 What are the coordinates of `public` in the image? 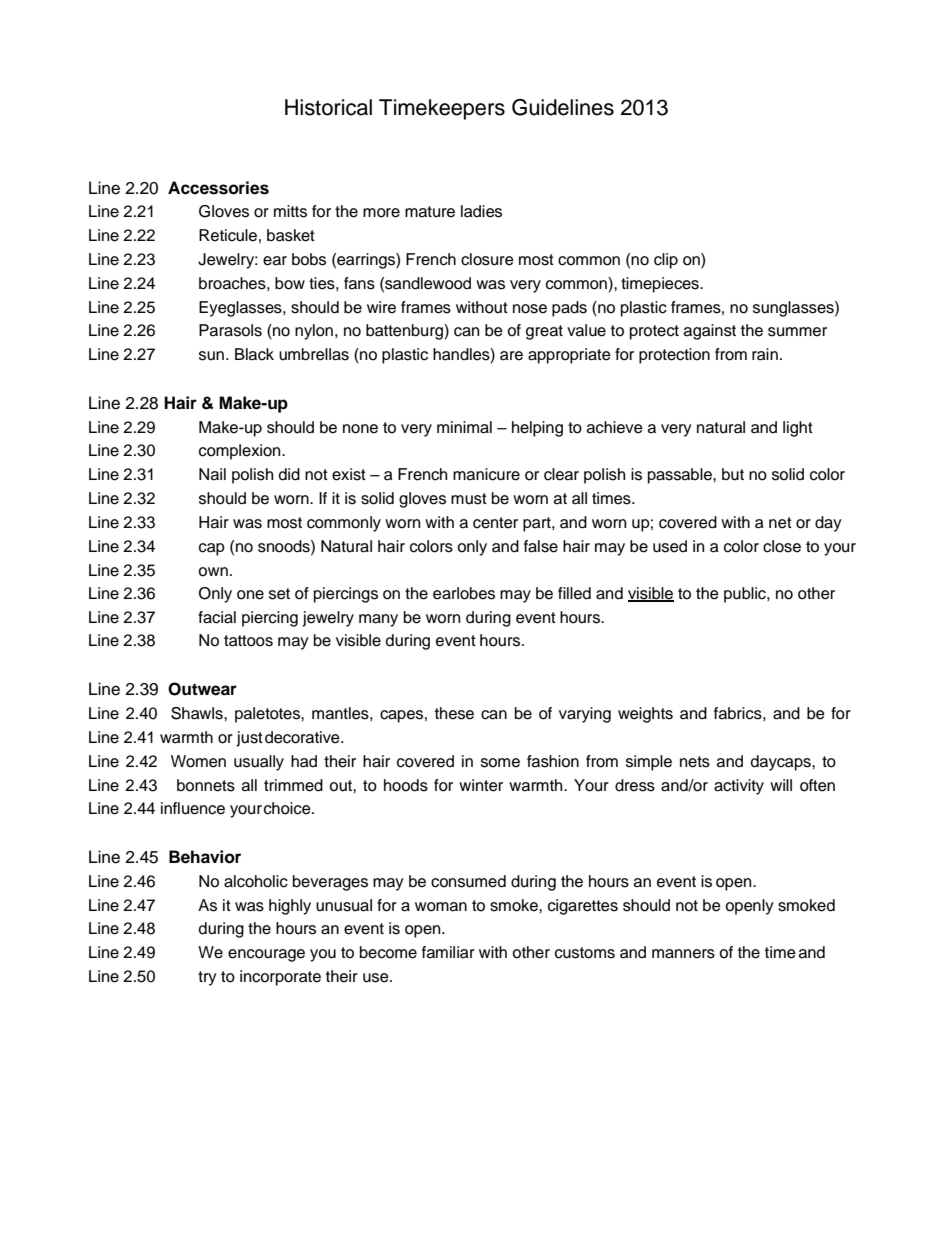 It's located at (746, 595).
